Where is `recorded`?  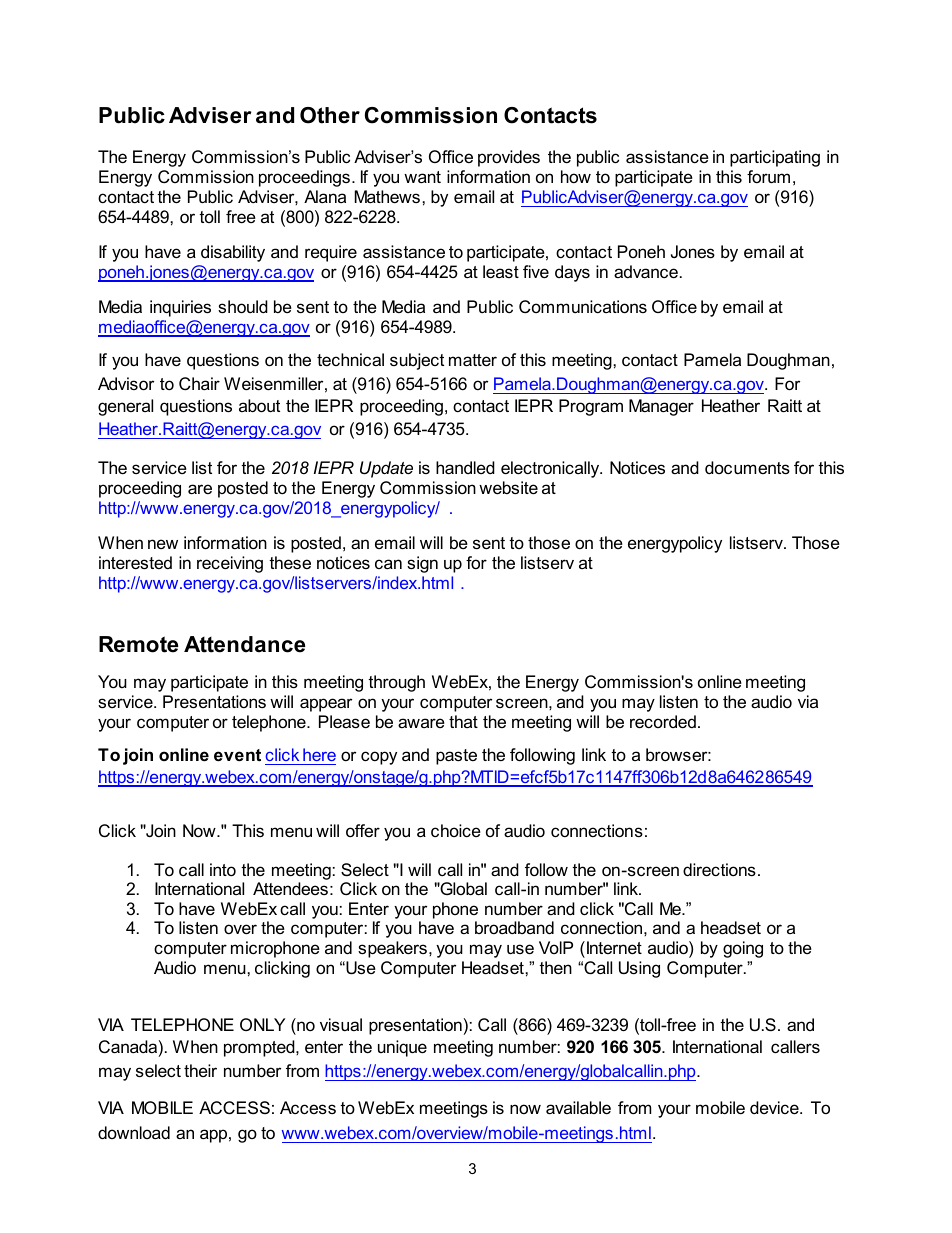 recorded is located at coordinates (663, 722).
